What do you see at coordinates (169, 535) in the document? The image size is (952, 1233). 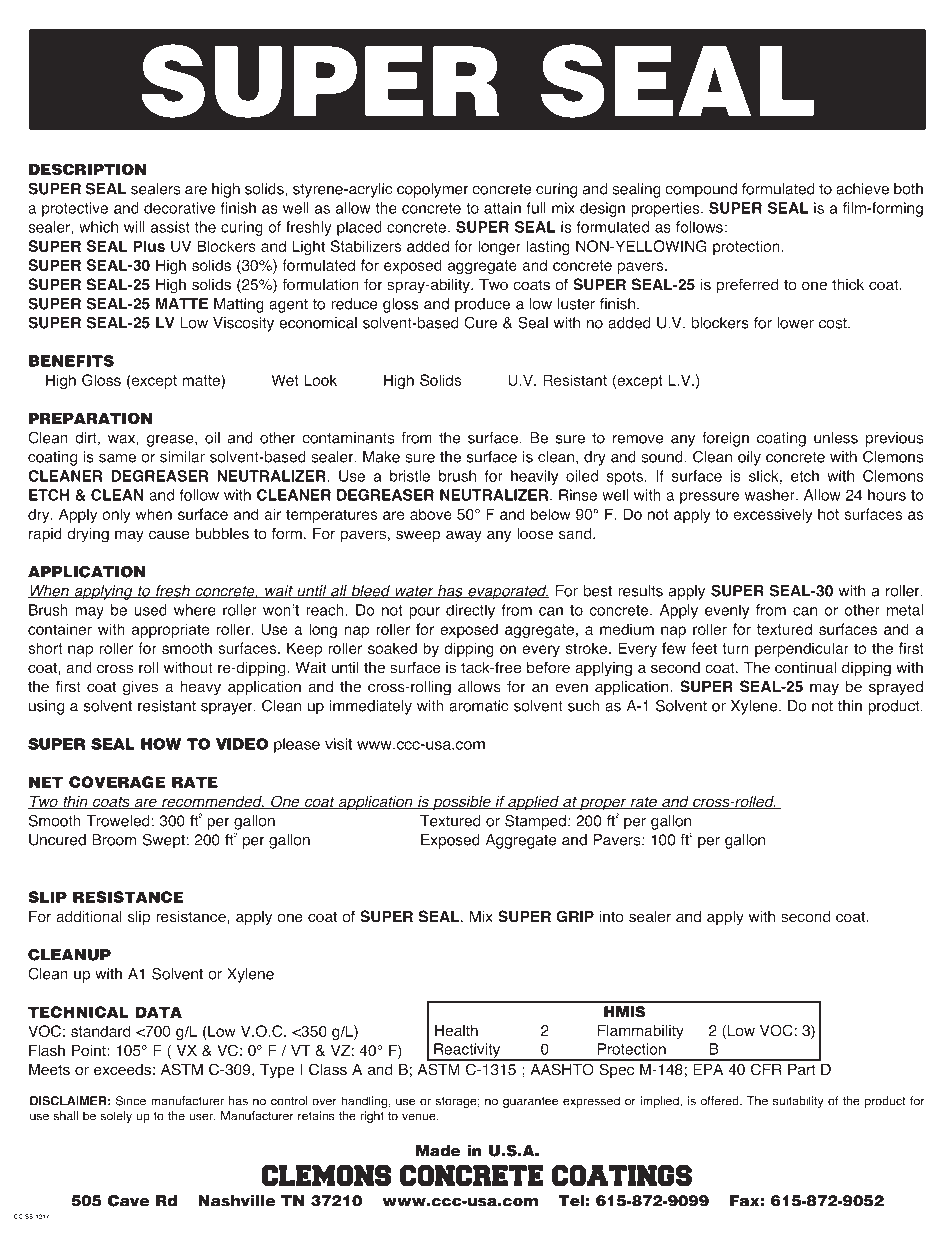 I see `cause` at bounding box center [169, 535].
